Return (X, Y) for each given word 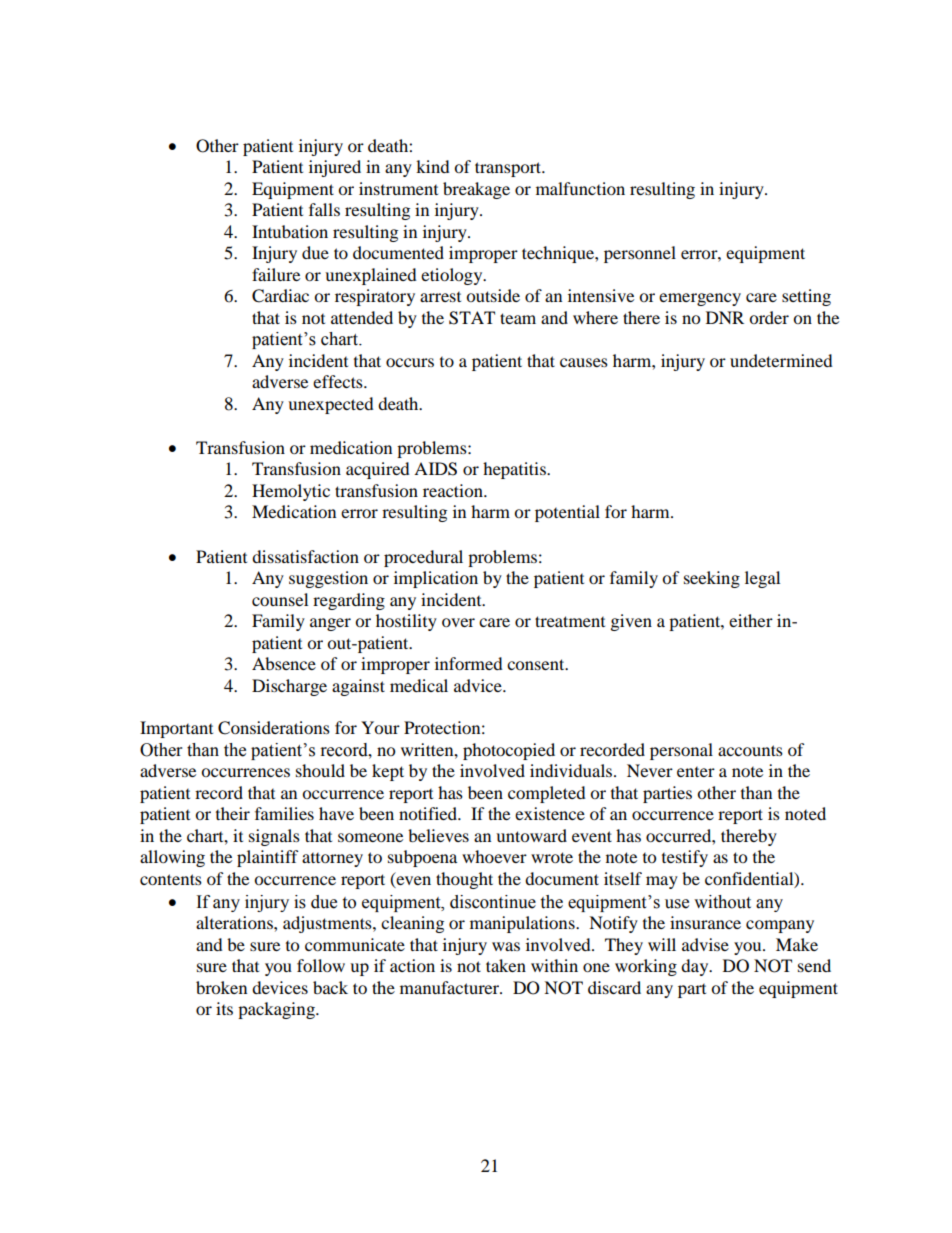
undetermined (781, 360)
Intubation (290, 231)
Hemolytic (291, 492)
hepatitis (515, 470)
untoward (531, 835)
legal (762, 579)
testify (685, 858)
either (751, 620)
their (233, 813)
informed (469, 663)
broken (221, 987)
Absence (284, 663)
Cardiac (280, 296)
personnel (640, 254)
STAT (472, 318)
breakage (476, 190)
